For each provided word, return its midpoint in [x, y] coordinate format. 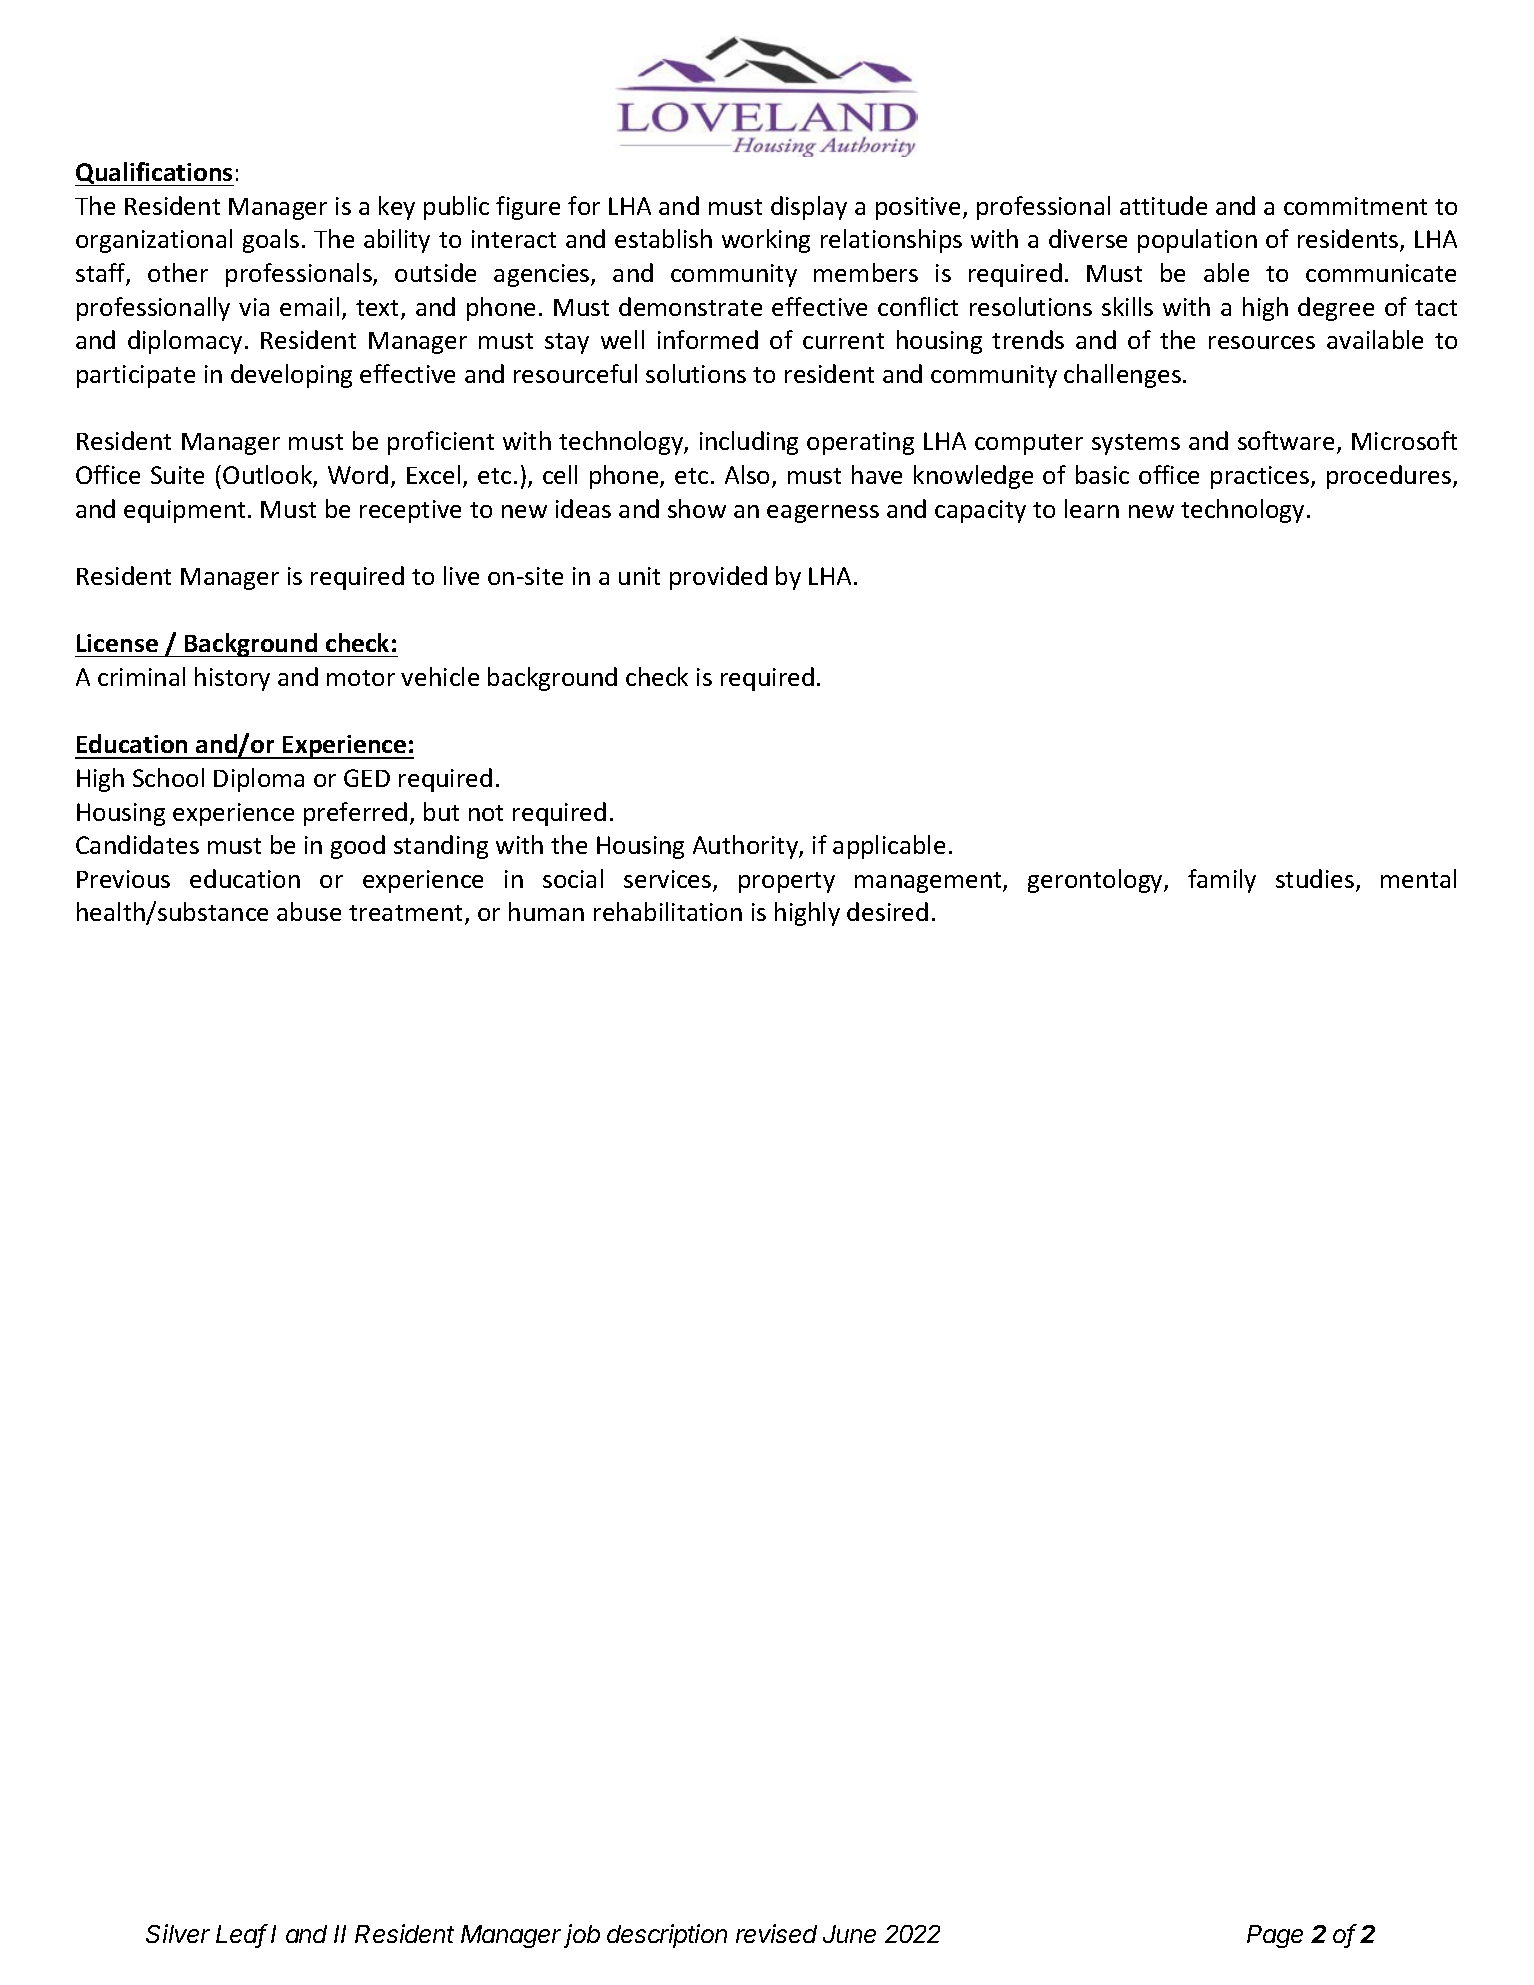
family [1222, 881]
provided [718, 578]
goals [271, 241]
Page [1275, 1936]
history [232, 679]
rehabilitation [668, 911]
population [1197, 241]
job [582, 1936]
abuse [309, 911]
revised [776, 1933]
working [766, 241]
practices [1260, 477]
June [849, 1934]
